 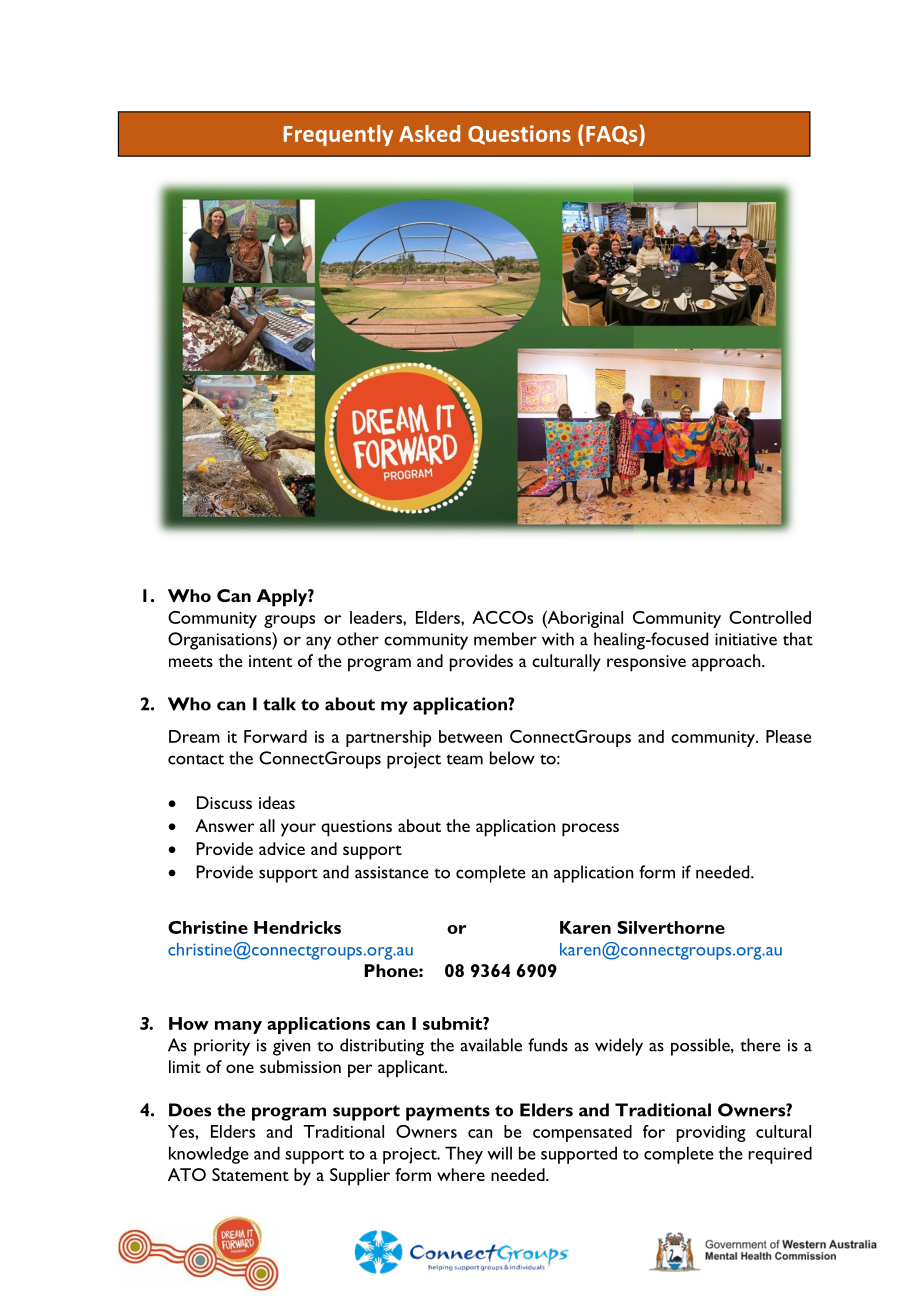 What do you see at coordinates (505, 639) in the screenshot?
I see `member` at bounding box center [505, 639].
